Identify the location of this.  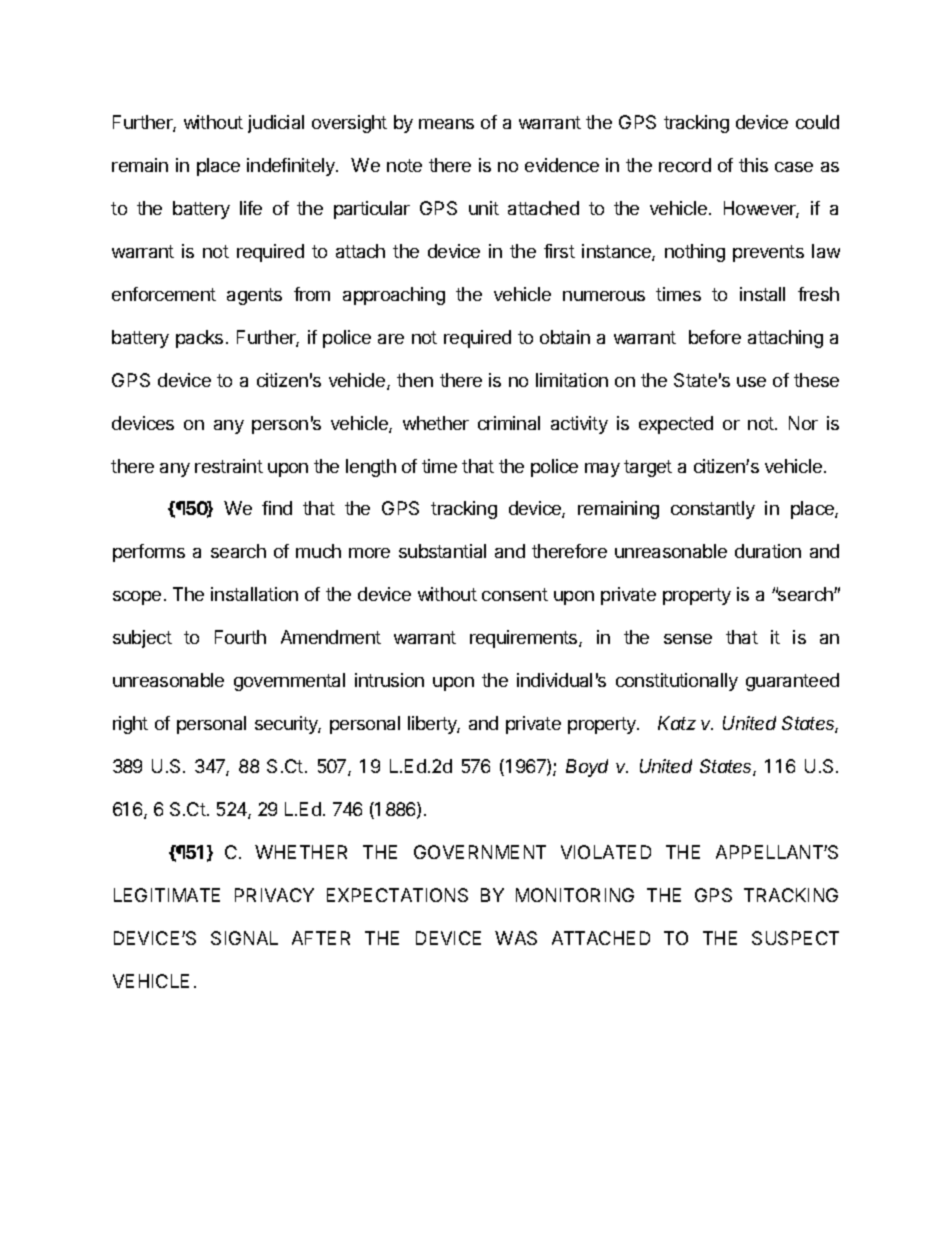
(753, 165).
